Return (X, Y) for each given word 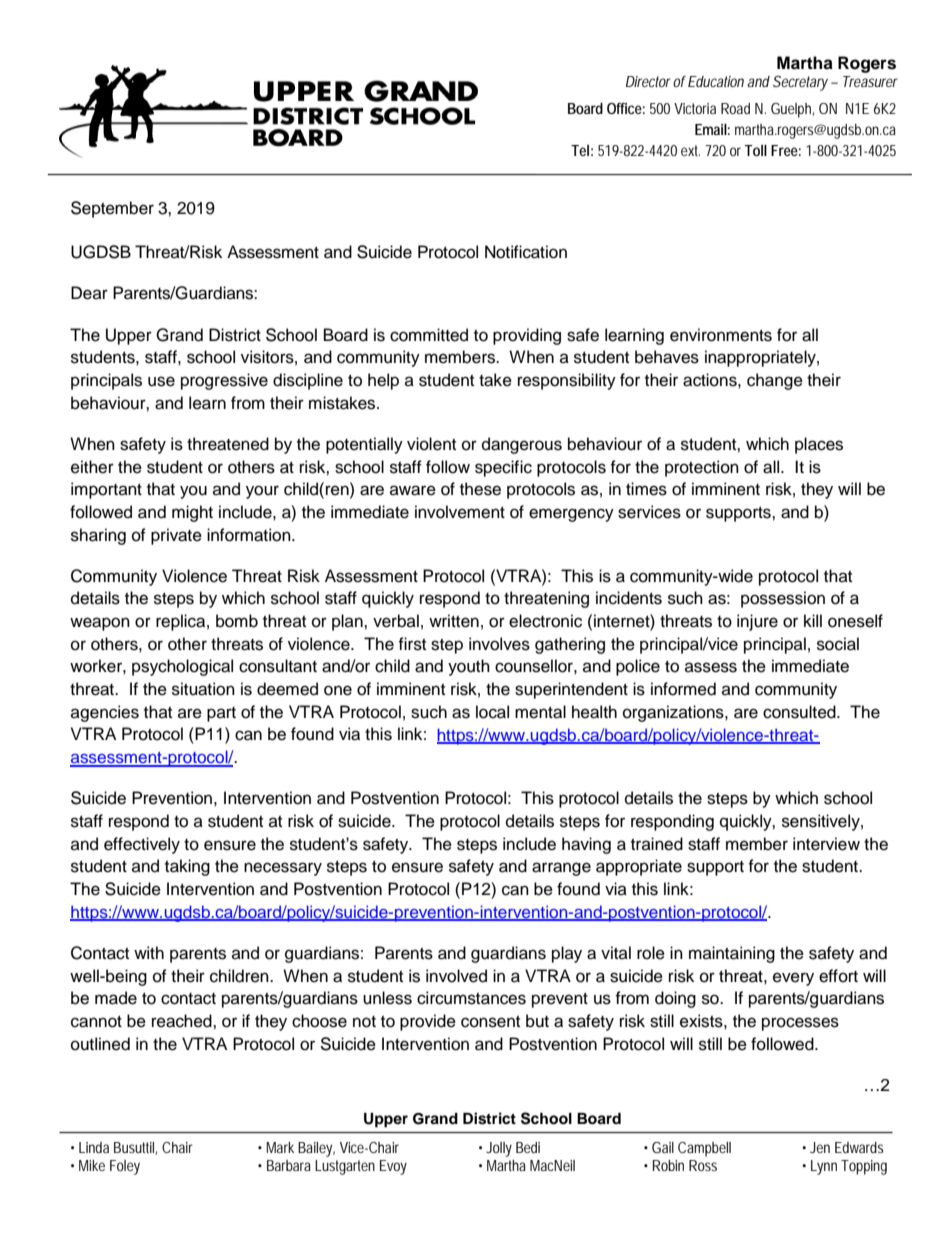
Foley (125, 1167)
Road (735, 108)
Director (648, 81)
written (454, 621)
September (112, 209)
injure (757, 622)
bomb (237, 621)
